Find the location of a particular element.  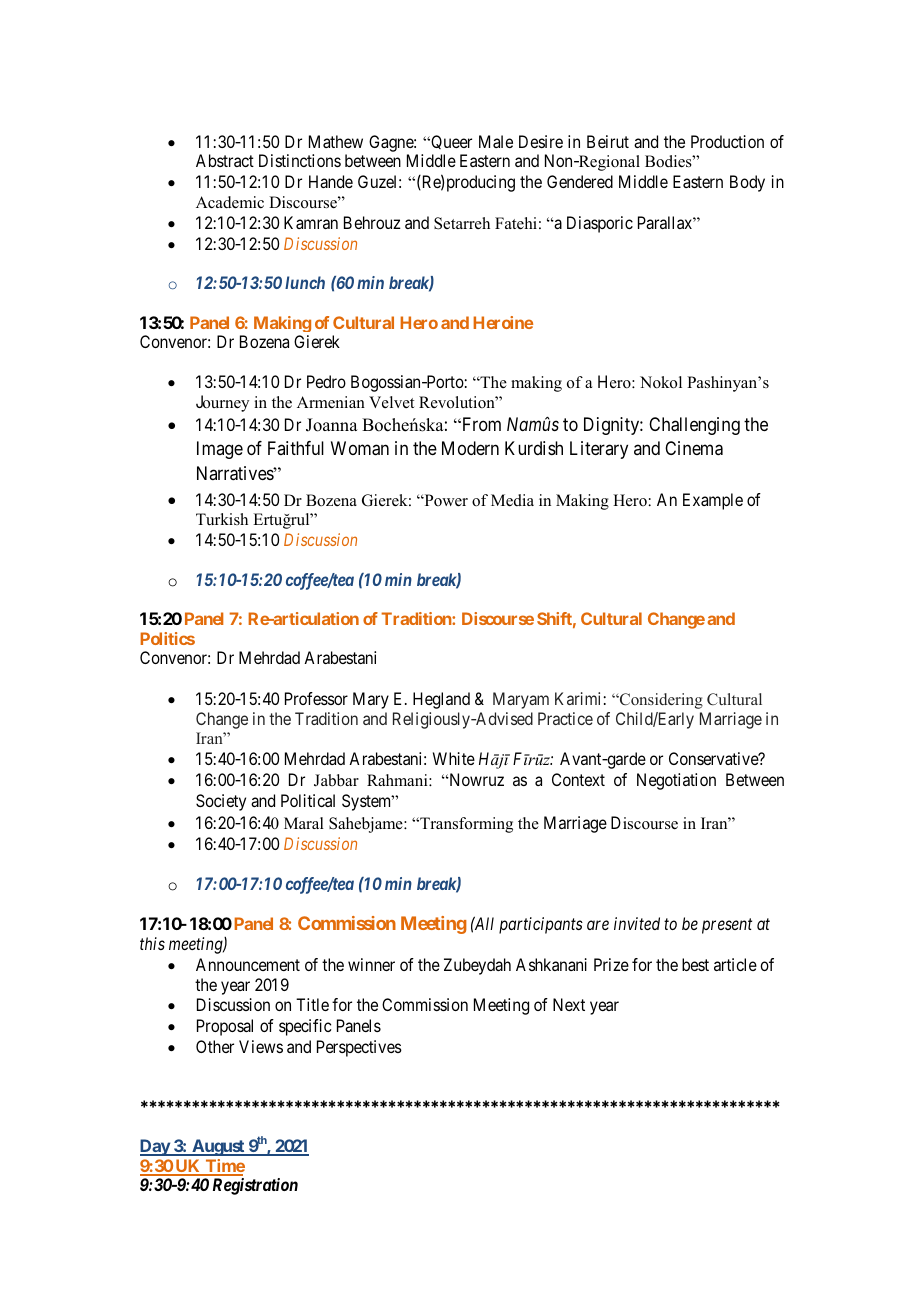

Society is located at coordinates (221, 802).
